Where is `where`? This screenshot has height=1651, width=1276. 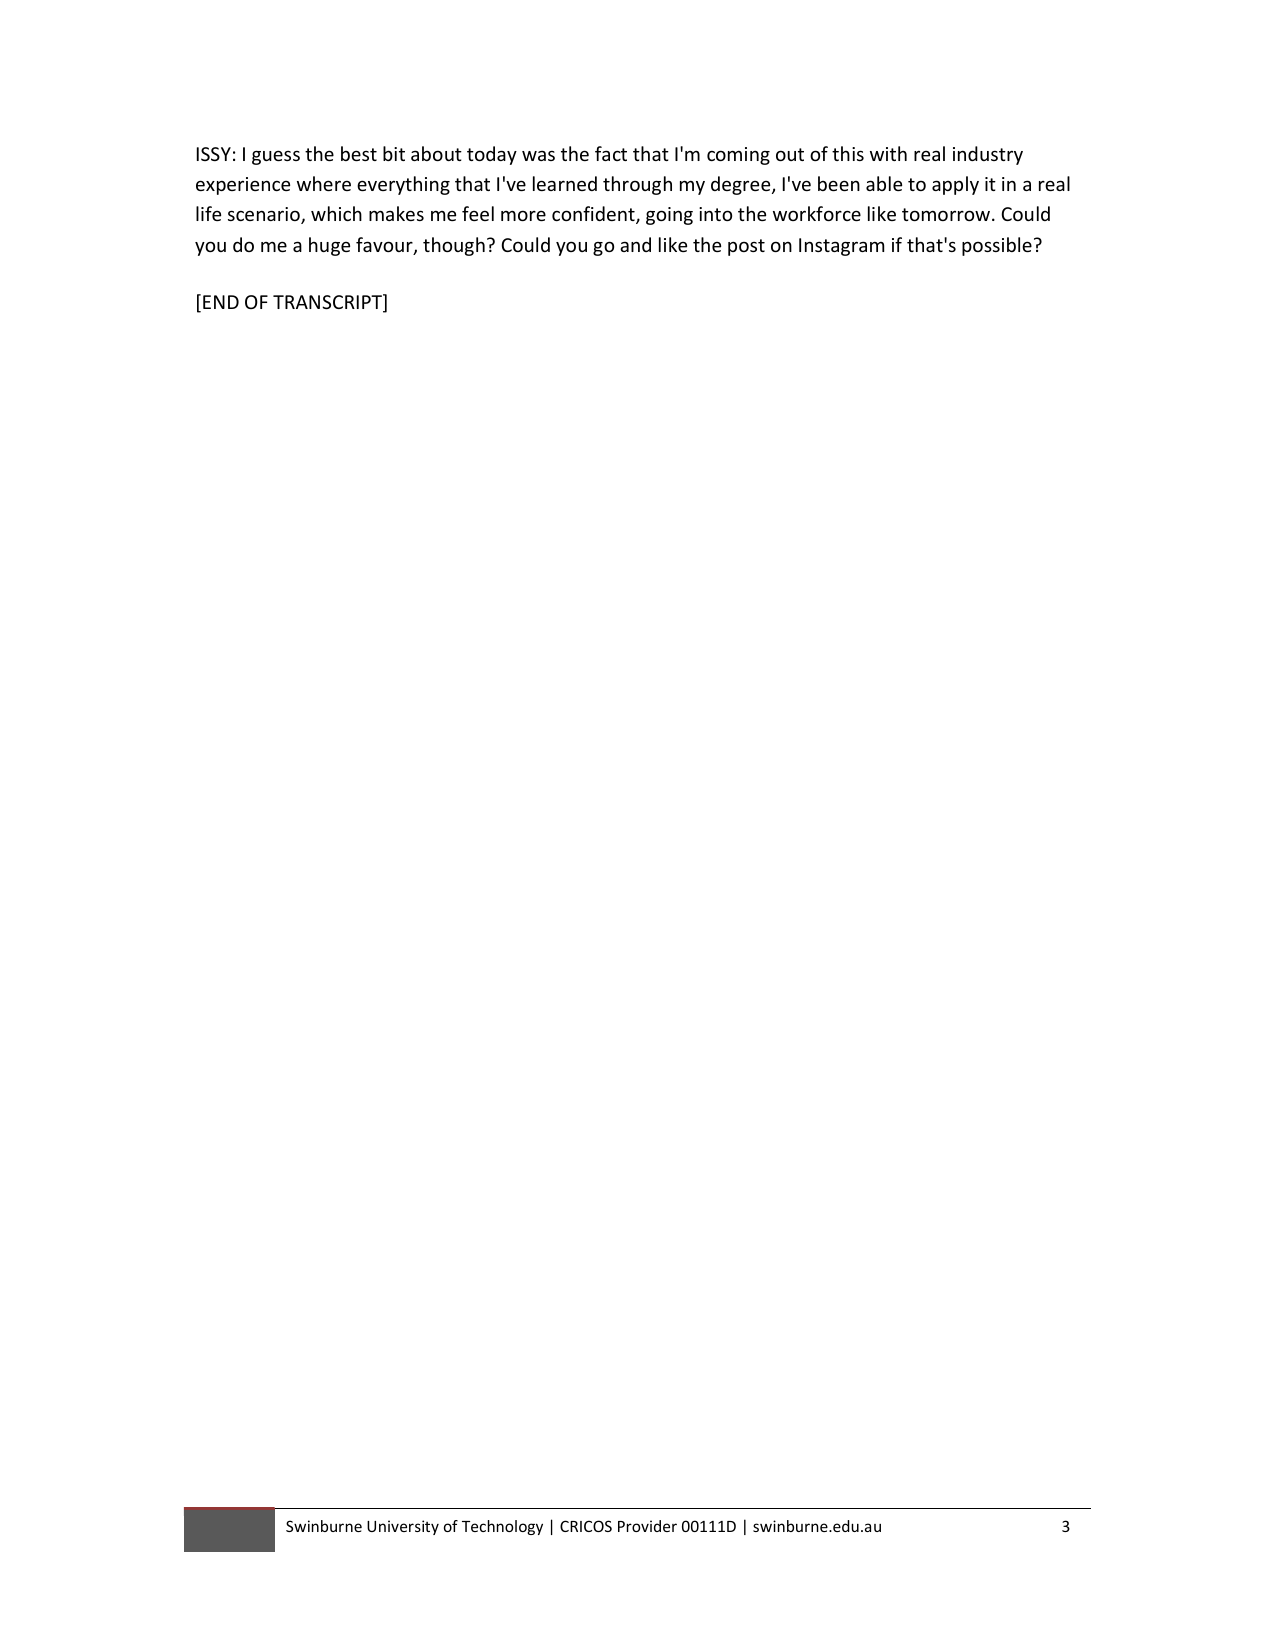 where is located at coordinates (324, 183).
